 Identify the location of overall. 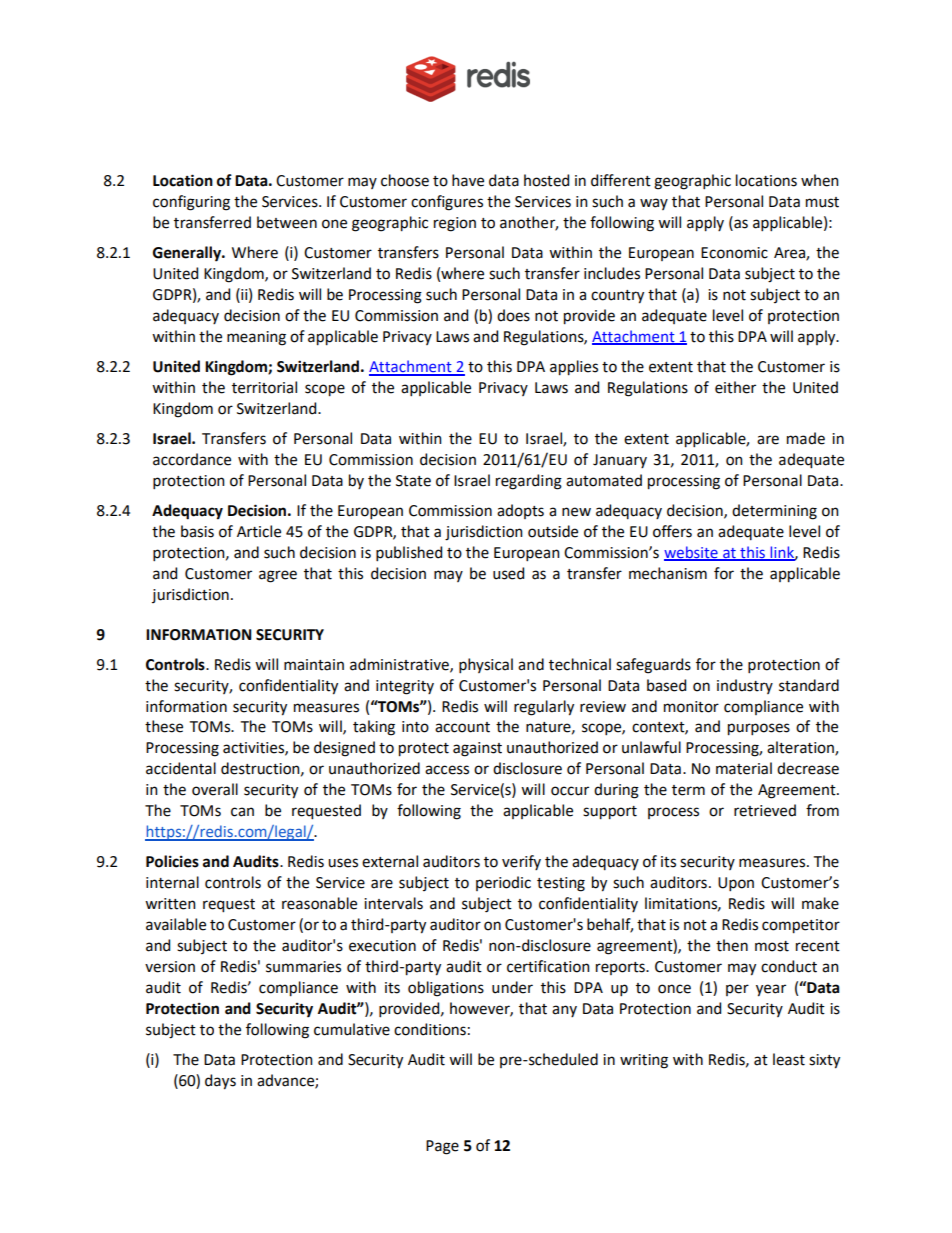
(215, 789).
